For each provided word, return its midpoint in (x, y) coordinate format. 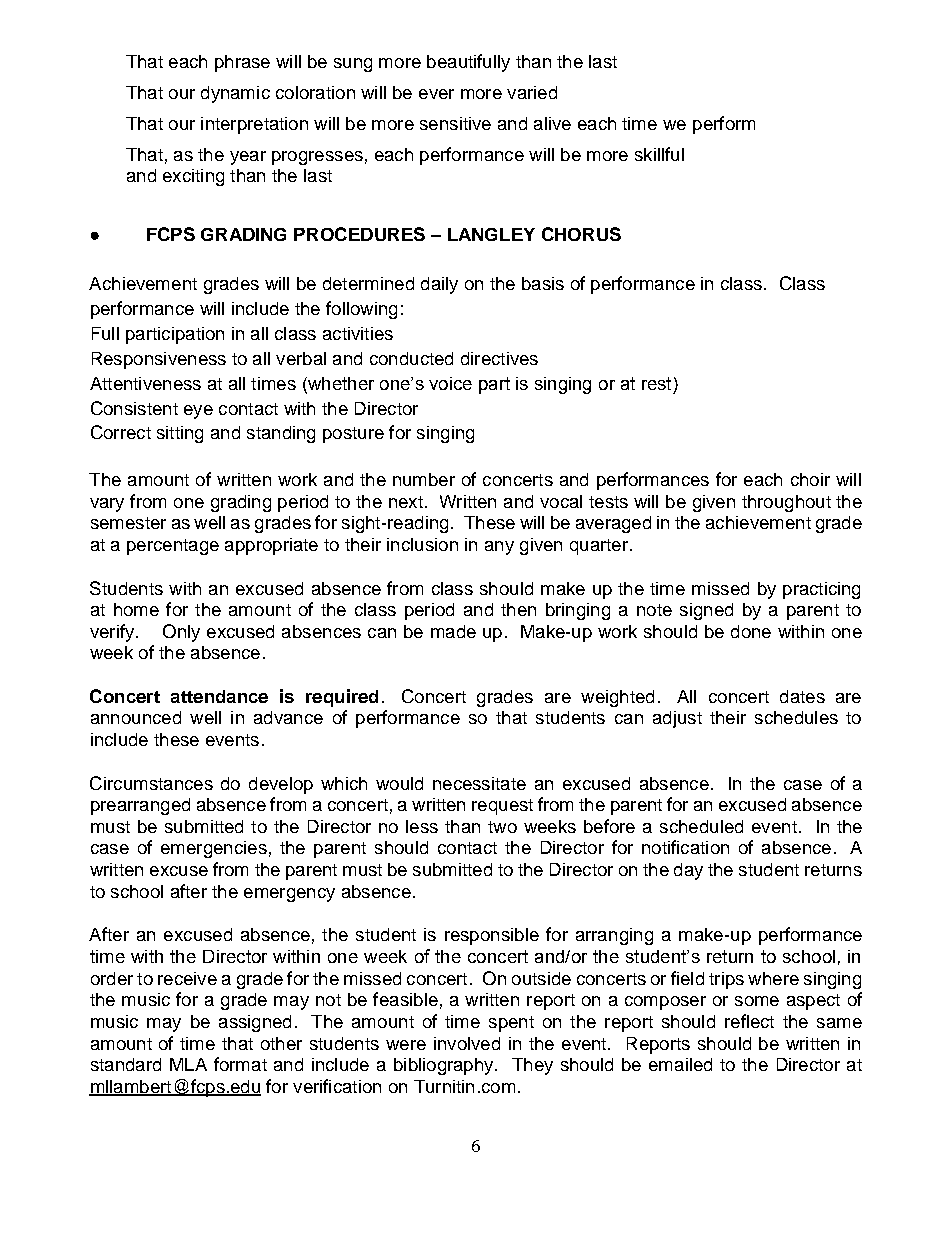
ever (436, 94)
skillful (659, 154)
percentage (173, 547)
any (499, 548)
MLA (188, 1064)
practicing (821, 590)
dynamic (235, 94)
